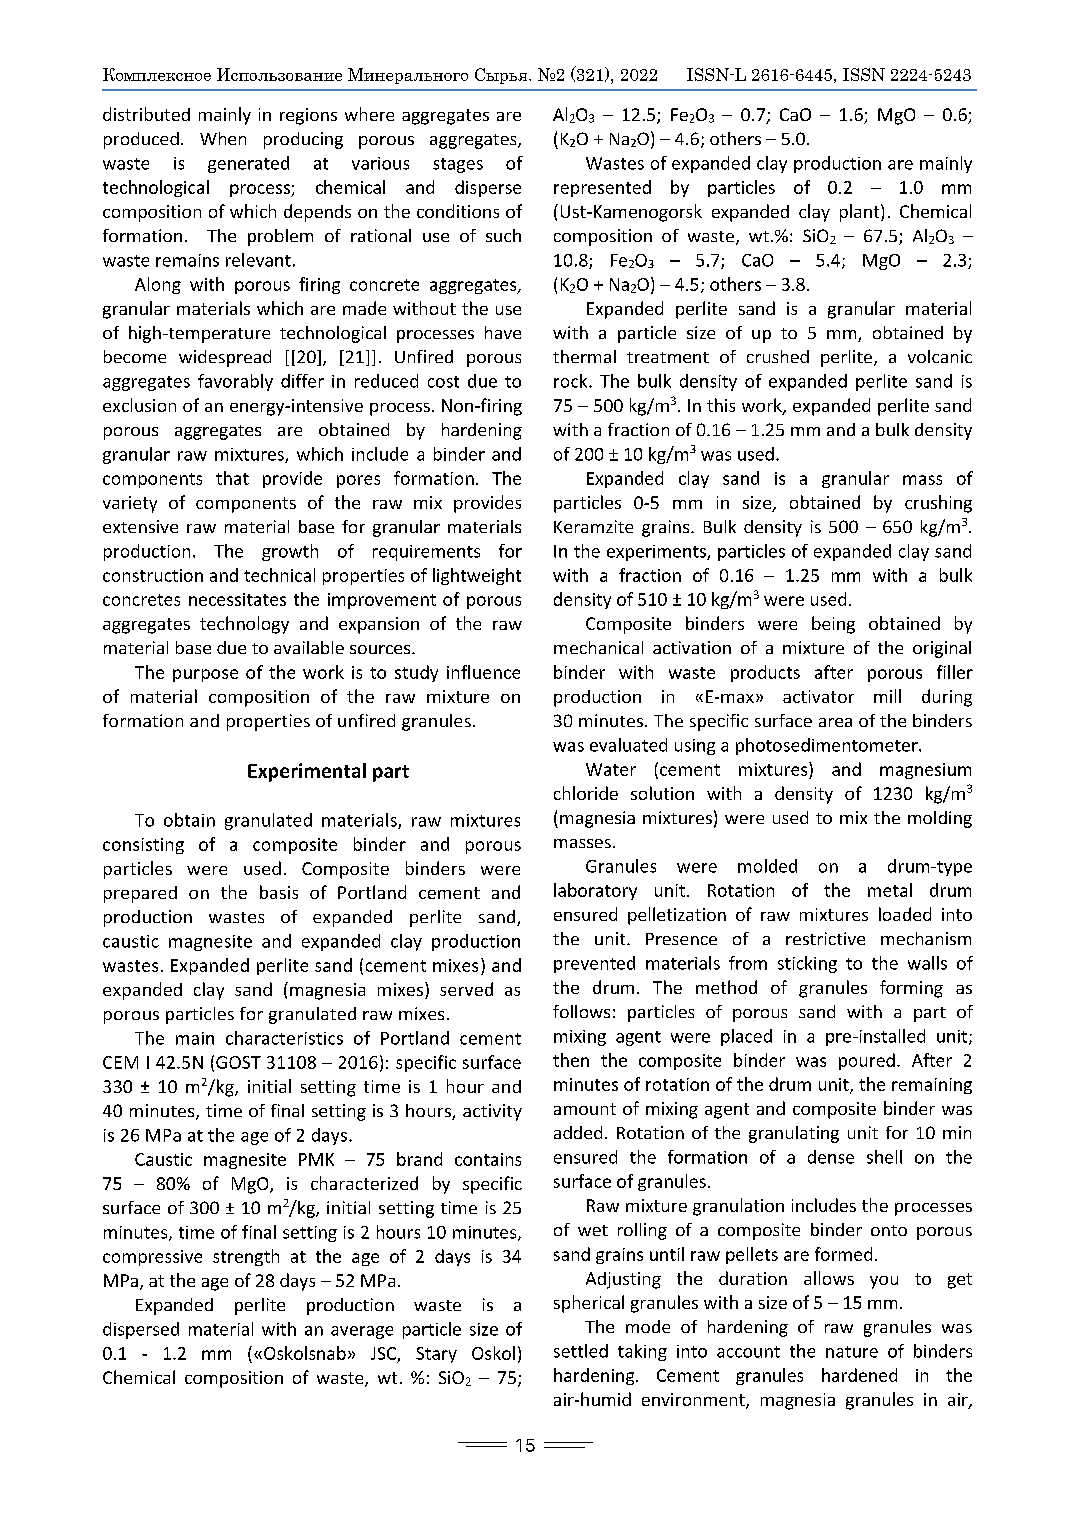 Image resolution: width=1075 pixels, height=1520 pixels. What do you see at coordinates (602, 188) in the page?
I see `represented` at bounding box center [602, 188].
